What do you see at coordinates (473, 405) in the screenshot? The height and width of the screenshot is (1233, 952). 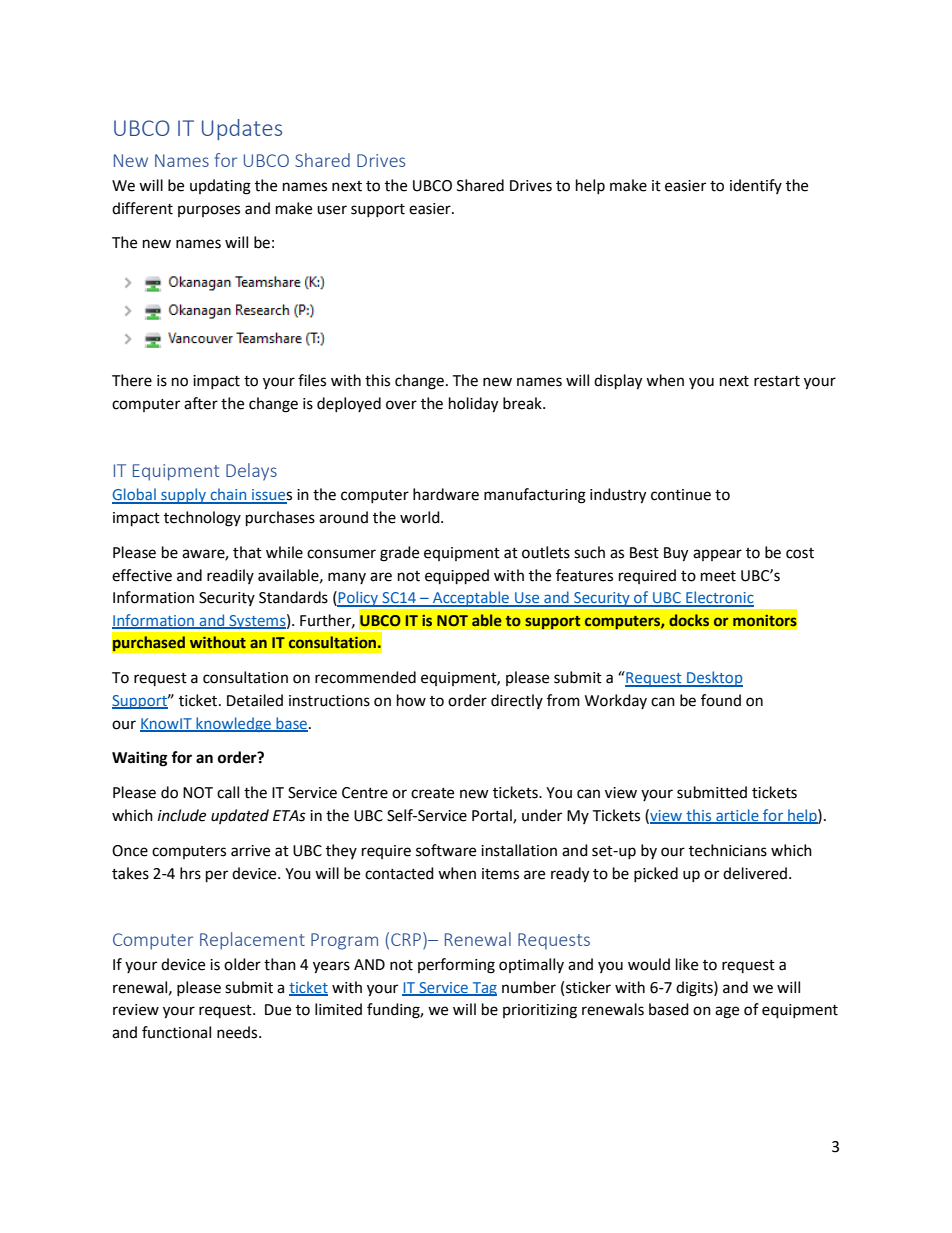 I see `holiday` at bounding box center [473, 405].
